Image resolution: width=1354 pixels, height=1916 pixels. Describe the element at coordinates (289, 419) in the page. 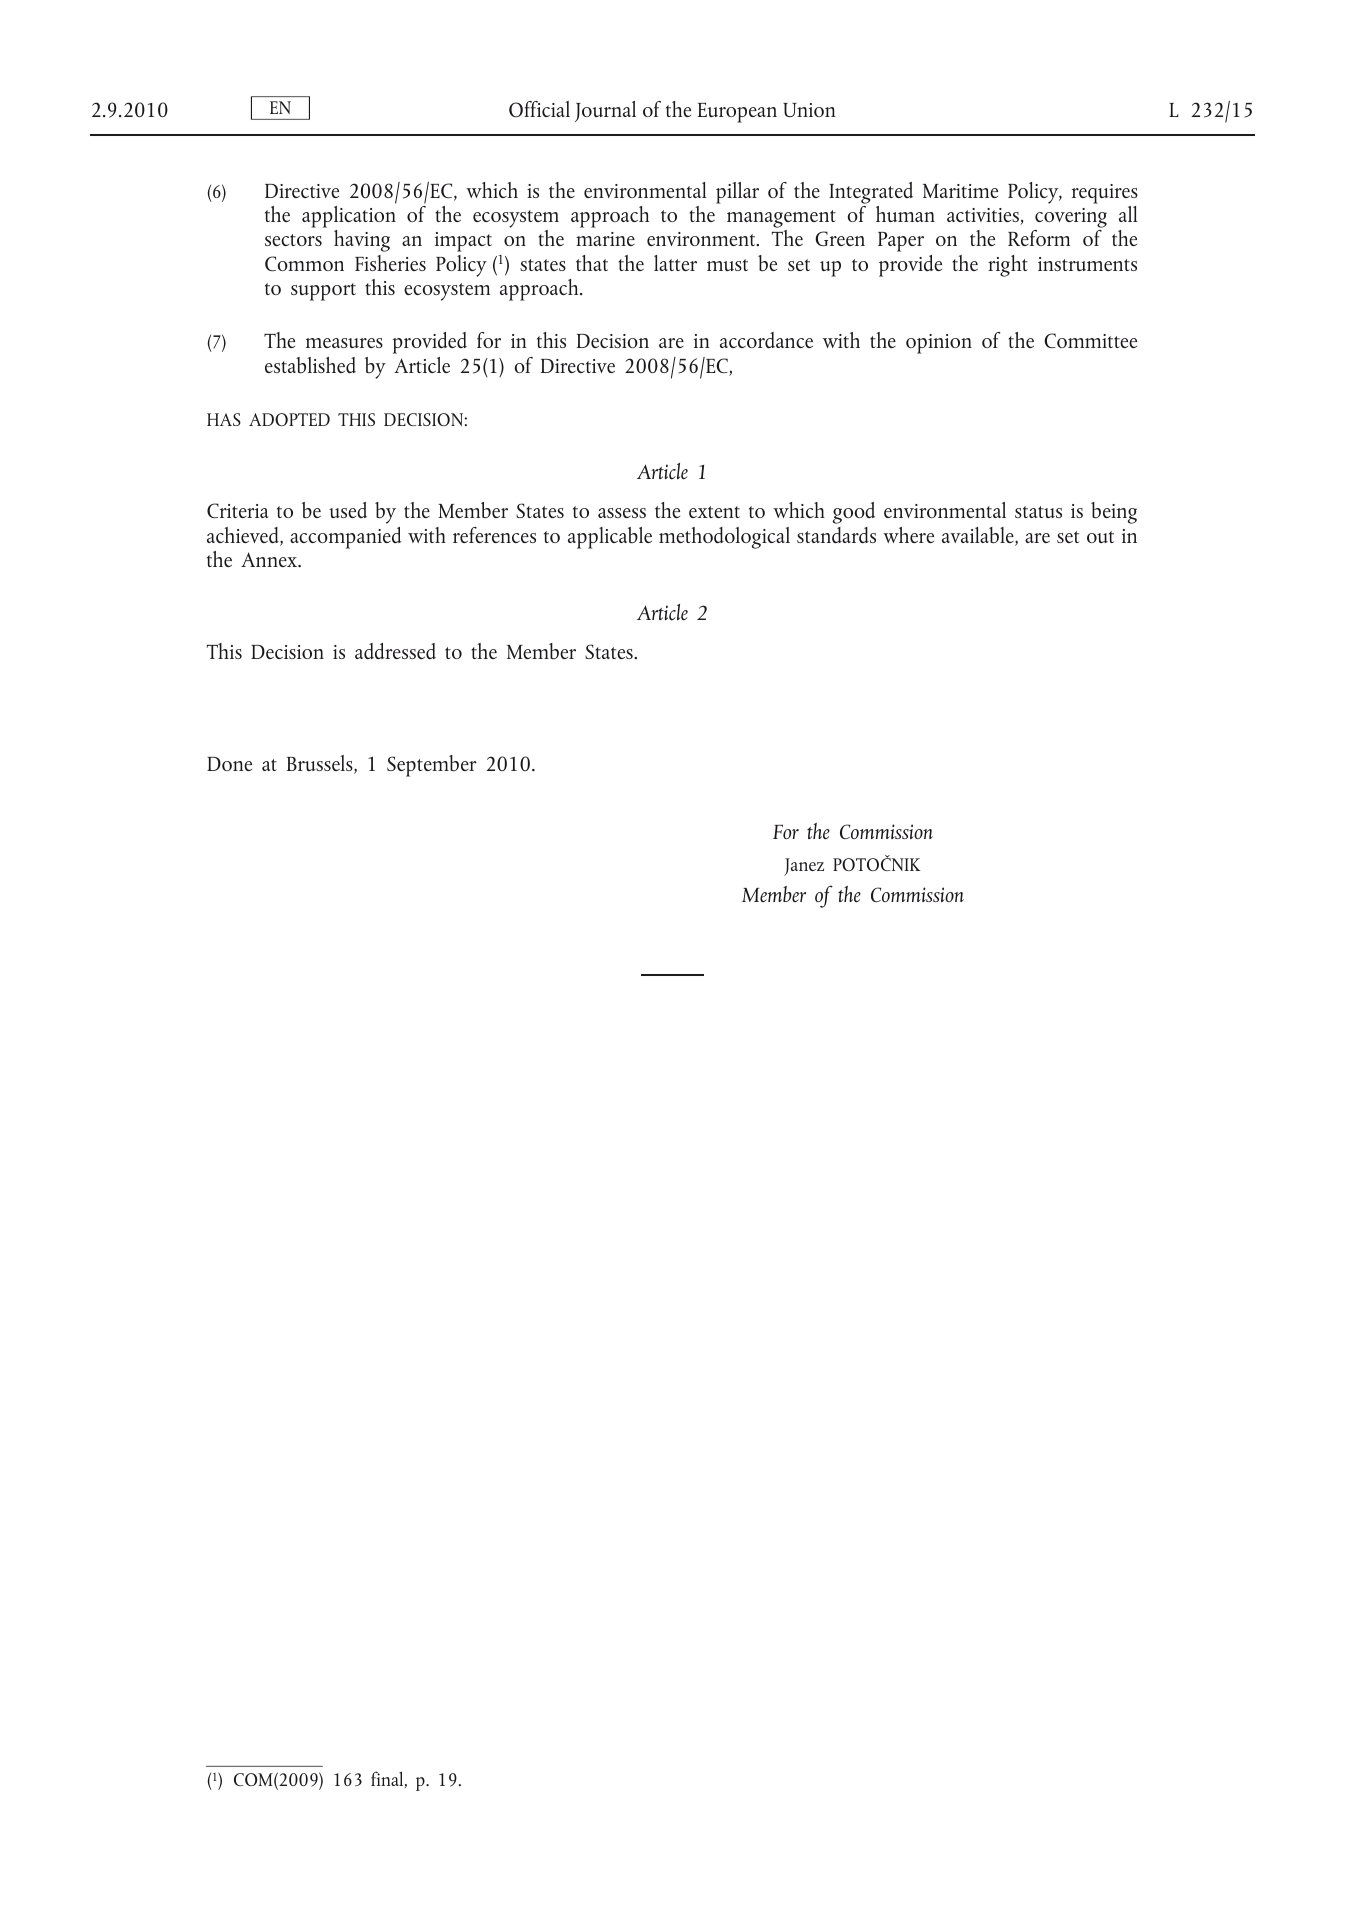

I see `ADOPTED` at that location.
